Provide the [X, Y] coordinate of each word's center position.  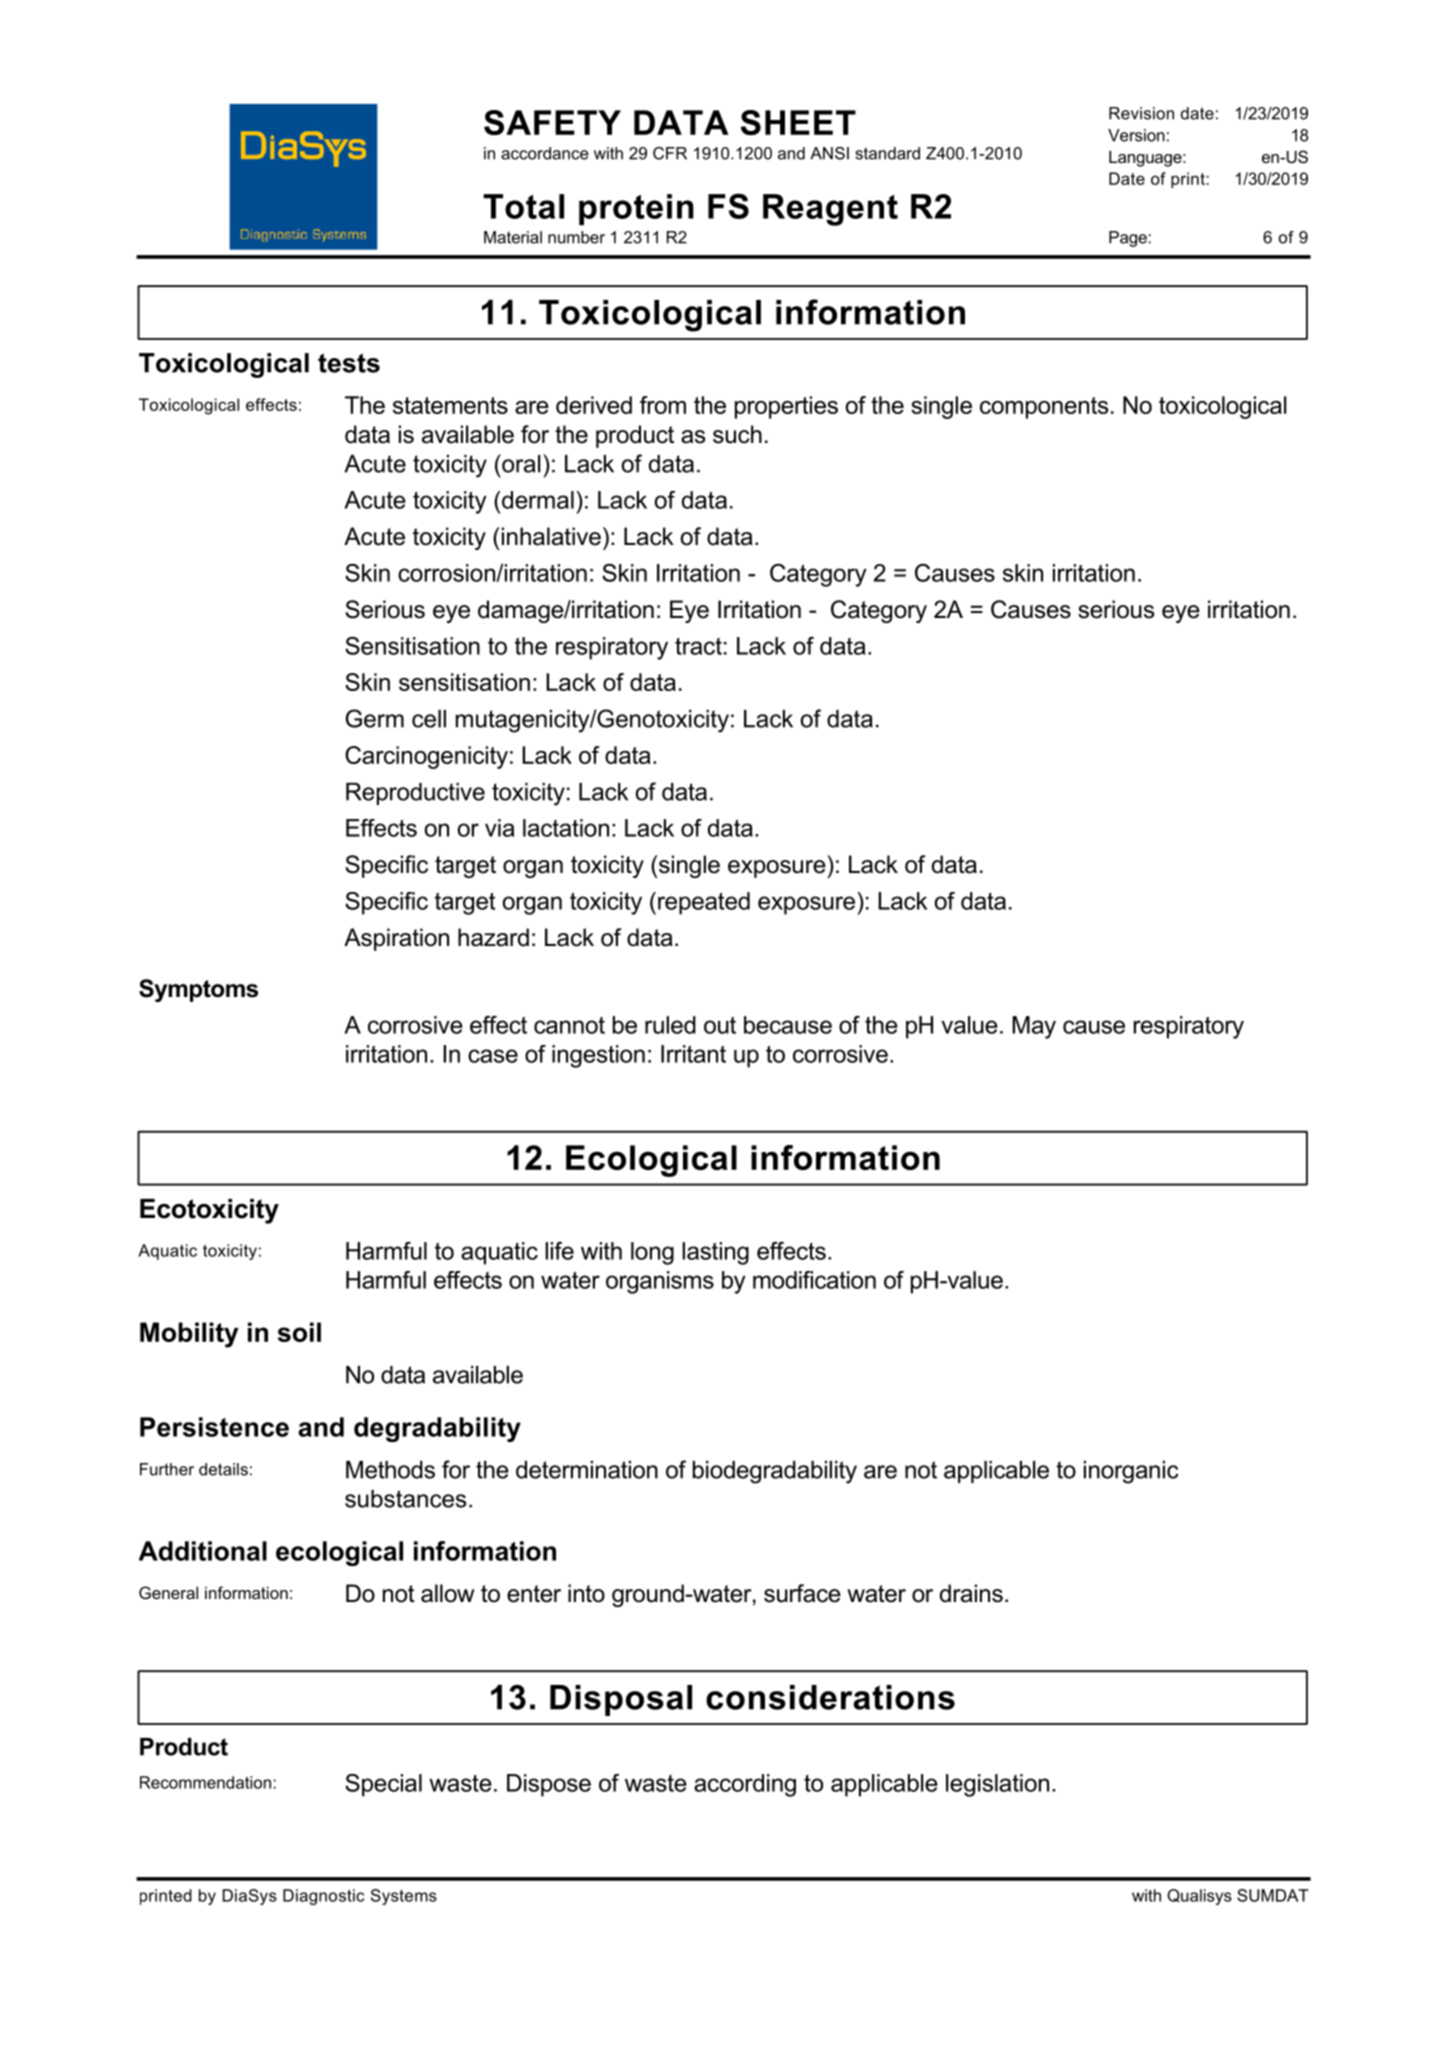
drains [971, 1593]
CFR [670, 153]
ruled [670, 1025]
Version [1136, 135]
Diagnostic [323, 1897]
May [1034, 1027]
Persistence [214, 1427]
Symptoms [198, 990]
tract [698, 646]
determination [587, 1470]
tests [349, 363]
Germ [375, 718]
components [1044, 408]
